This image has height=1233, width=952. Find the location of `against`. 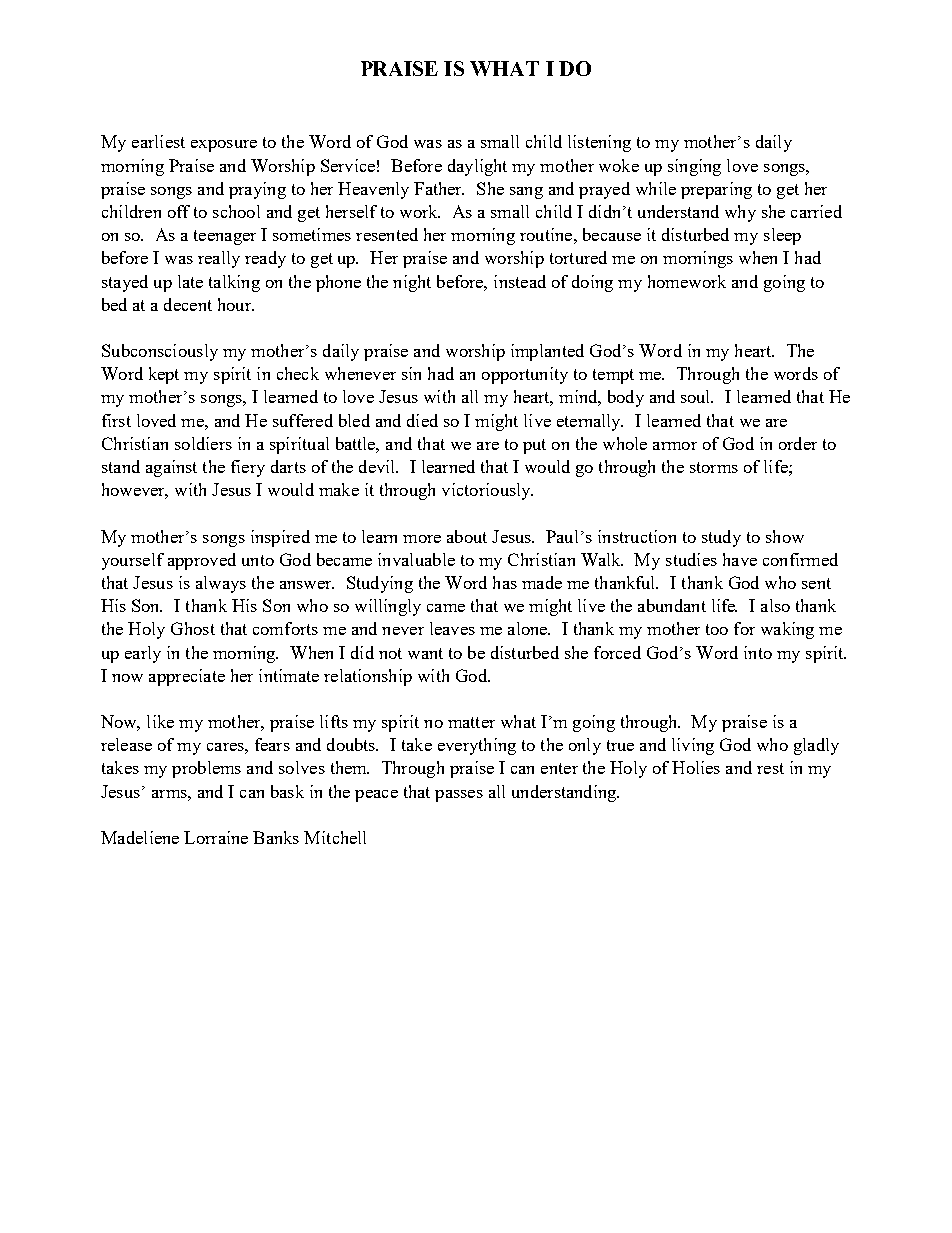

against is located at coordinates (171, 468).
